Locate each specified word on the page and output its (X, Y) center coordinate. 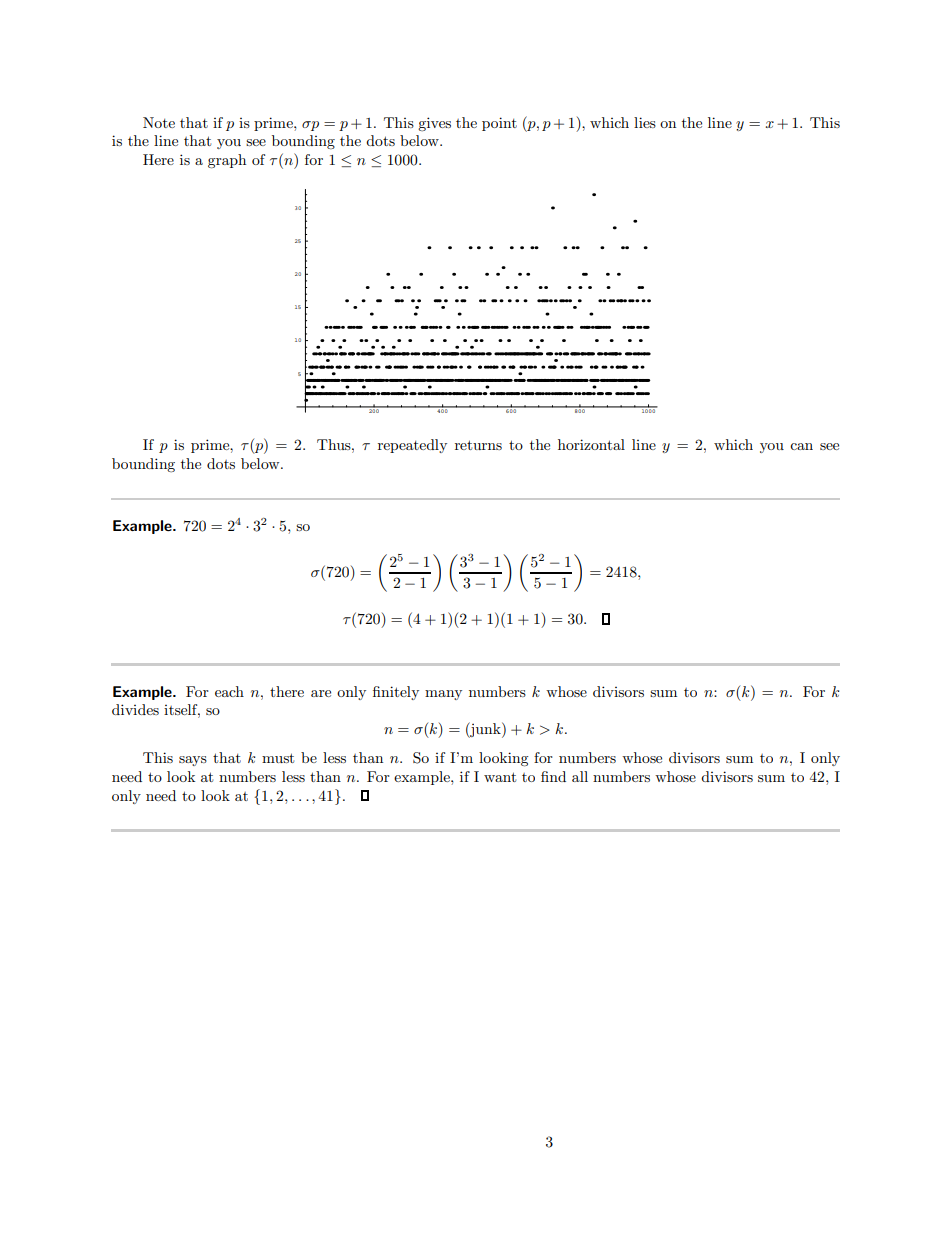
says (193, 761)
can (801, 446)
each (229, 691)
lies (645, 122)
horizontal (591, 444)
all (580, 776)
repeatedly (412, 446)
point (499, 124)
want (500, 777)
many (443, 695)
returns (478, 445)
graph (227, 161)
